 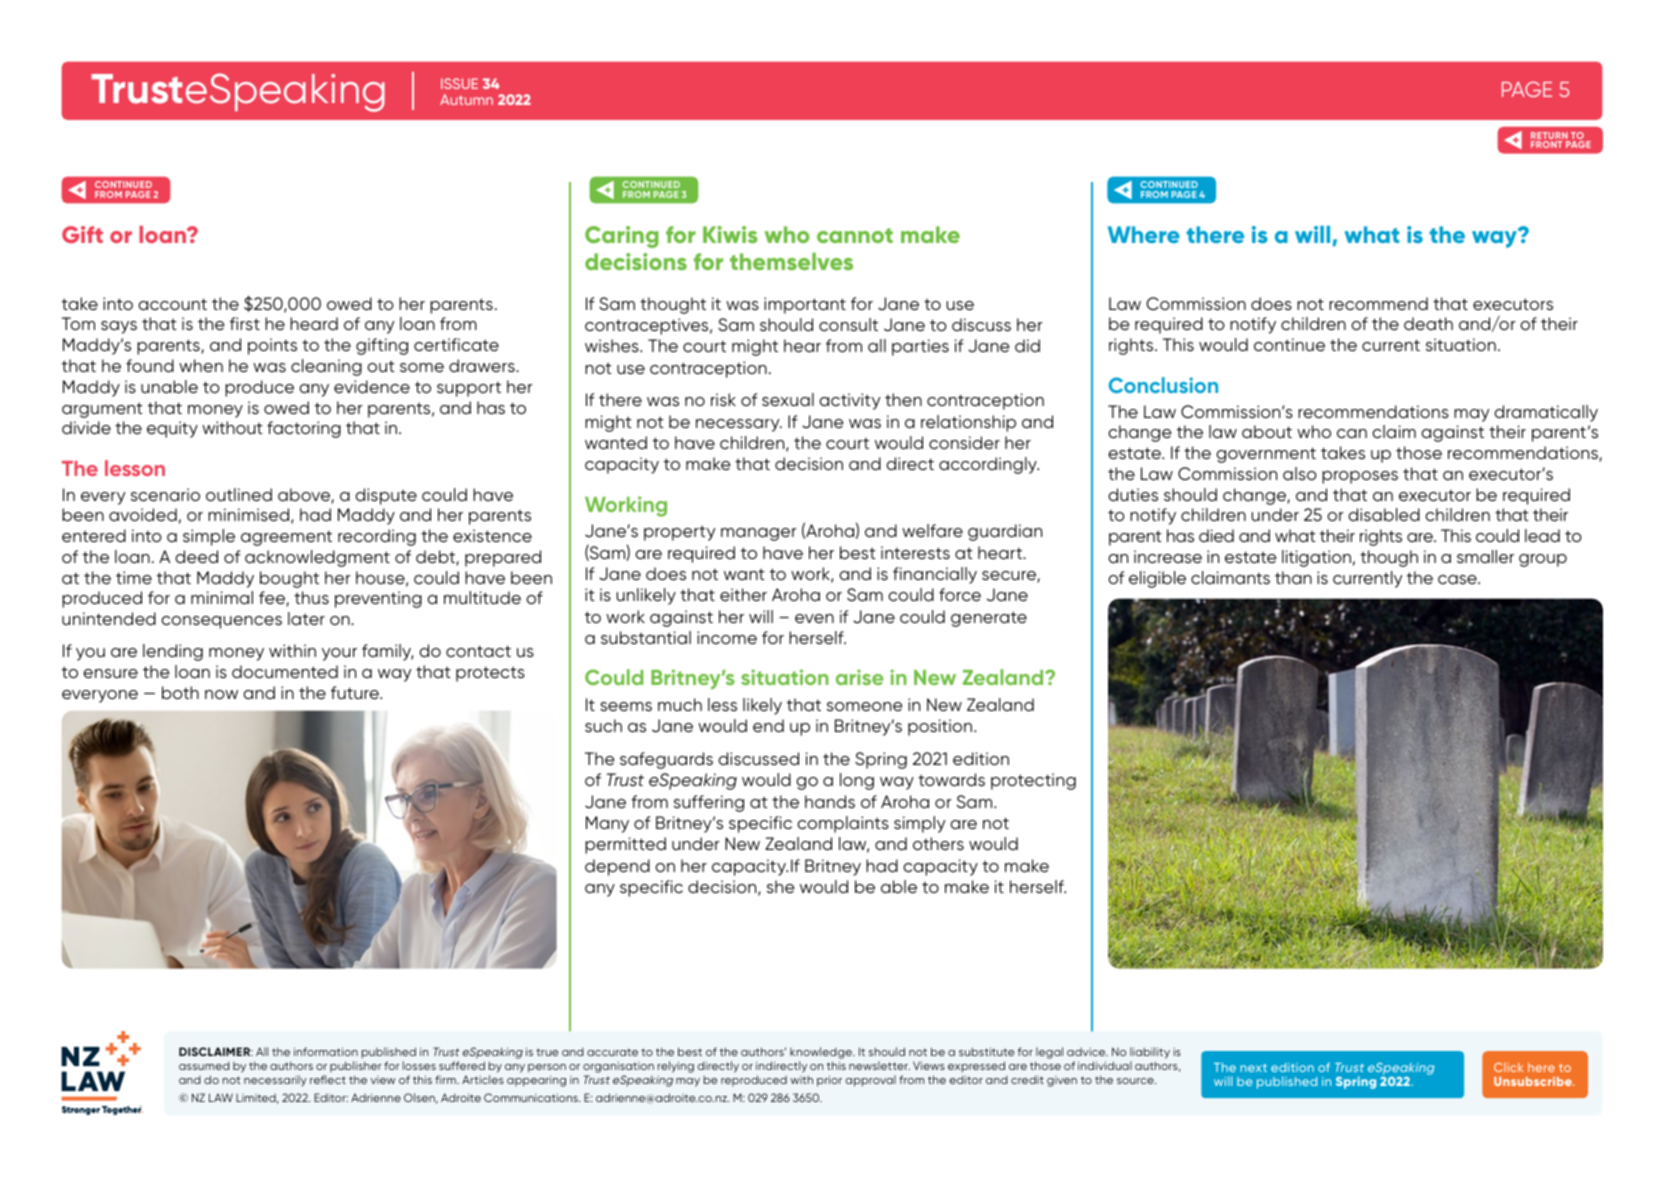 What do you see at coordinates (222, 597) in the screenshot?
I see `minimal` at bounding box center [222, 597].
